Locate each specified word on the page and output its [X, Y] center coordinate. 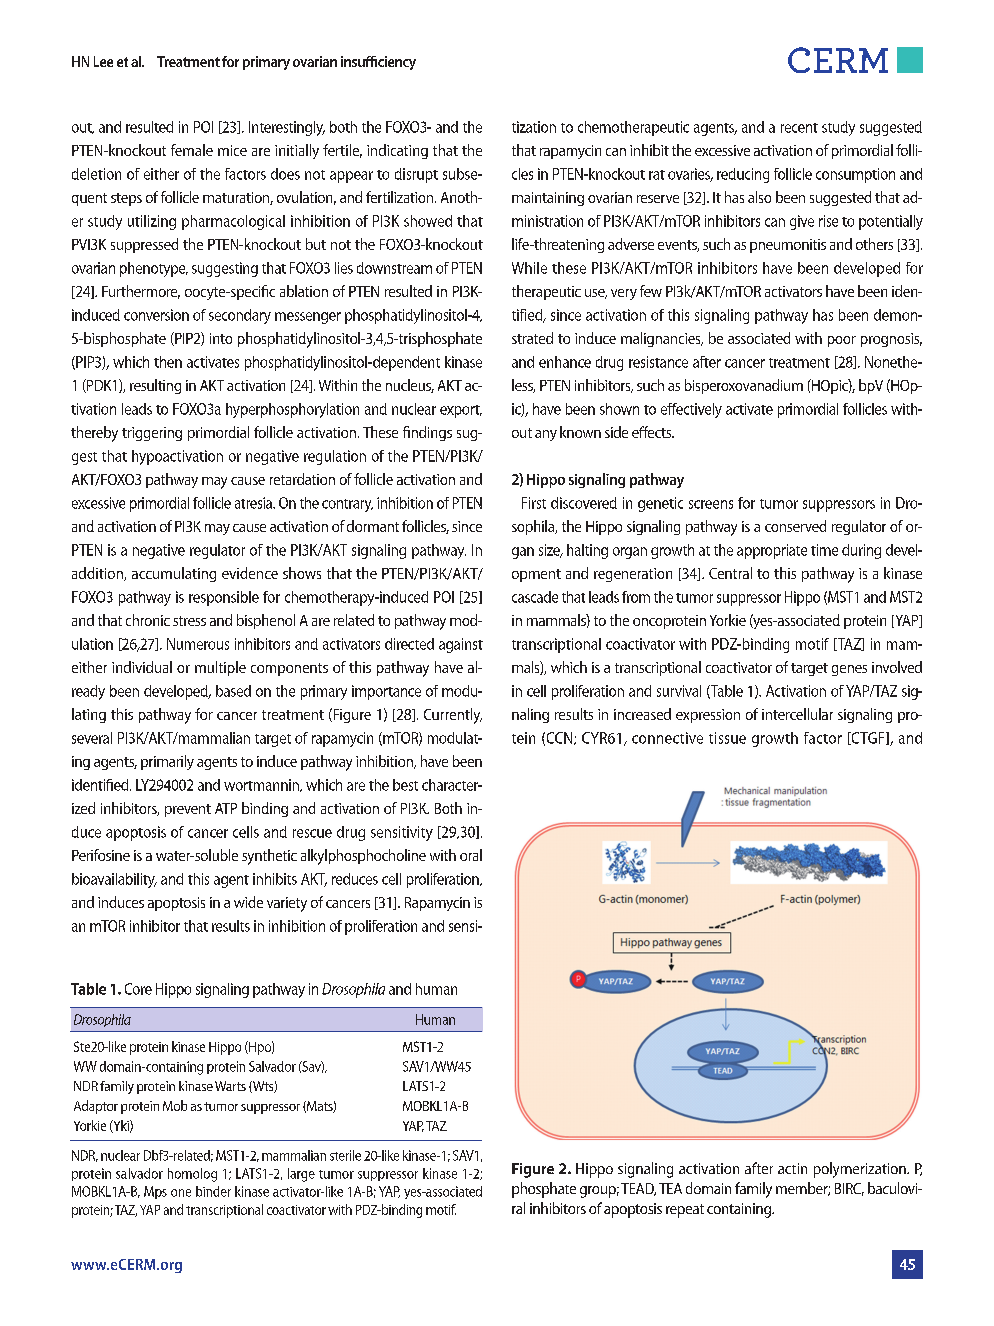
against [461, 645]
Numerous [198, 644]
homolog [192, 1175]
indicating [397, 151]
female [192, 150]
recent [799, 128]
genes [849, 670]
